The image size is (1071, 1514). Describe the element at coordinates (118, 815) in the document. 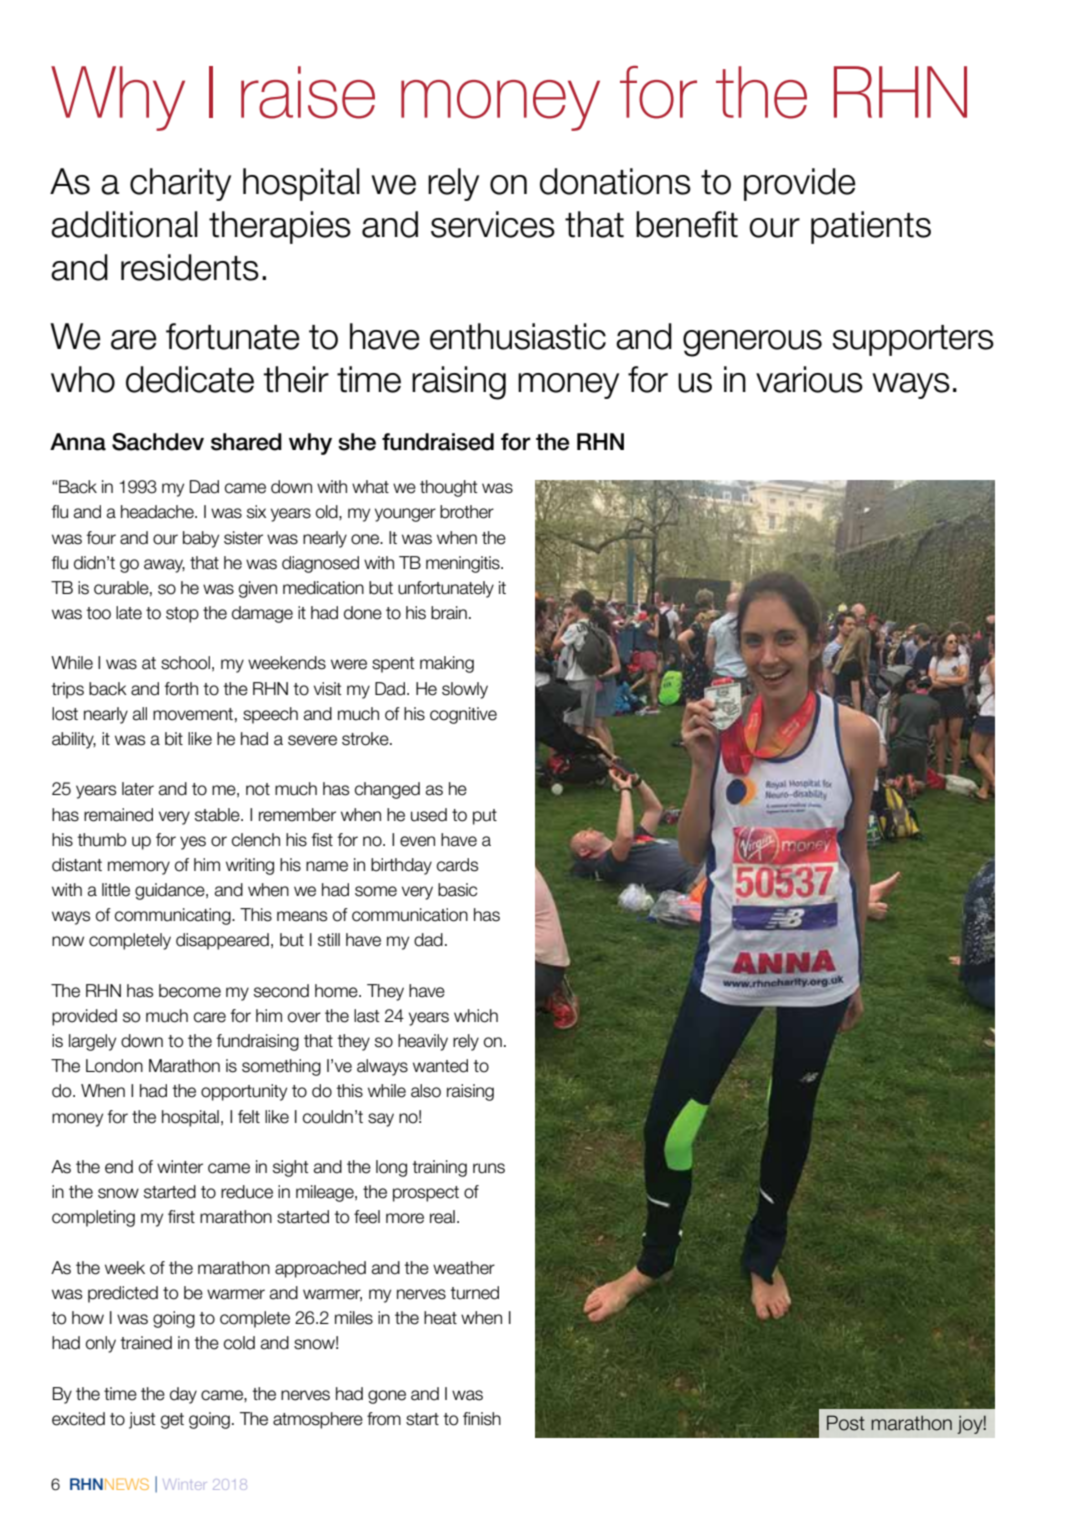

I see `remained` at that location.
